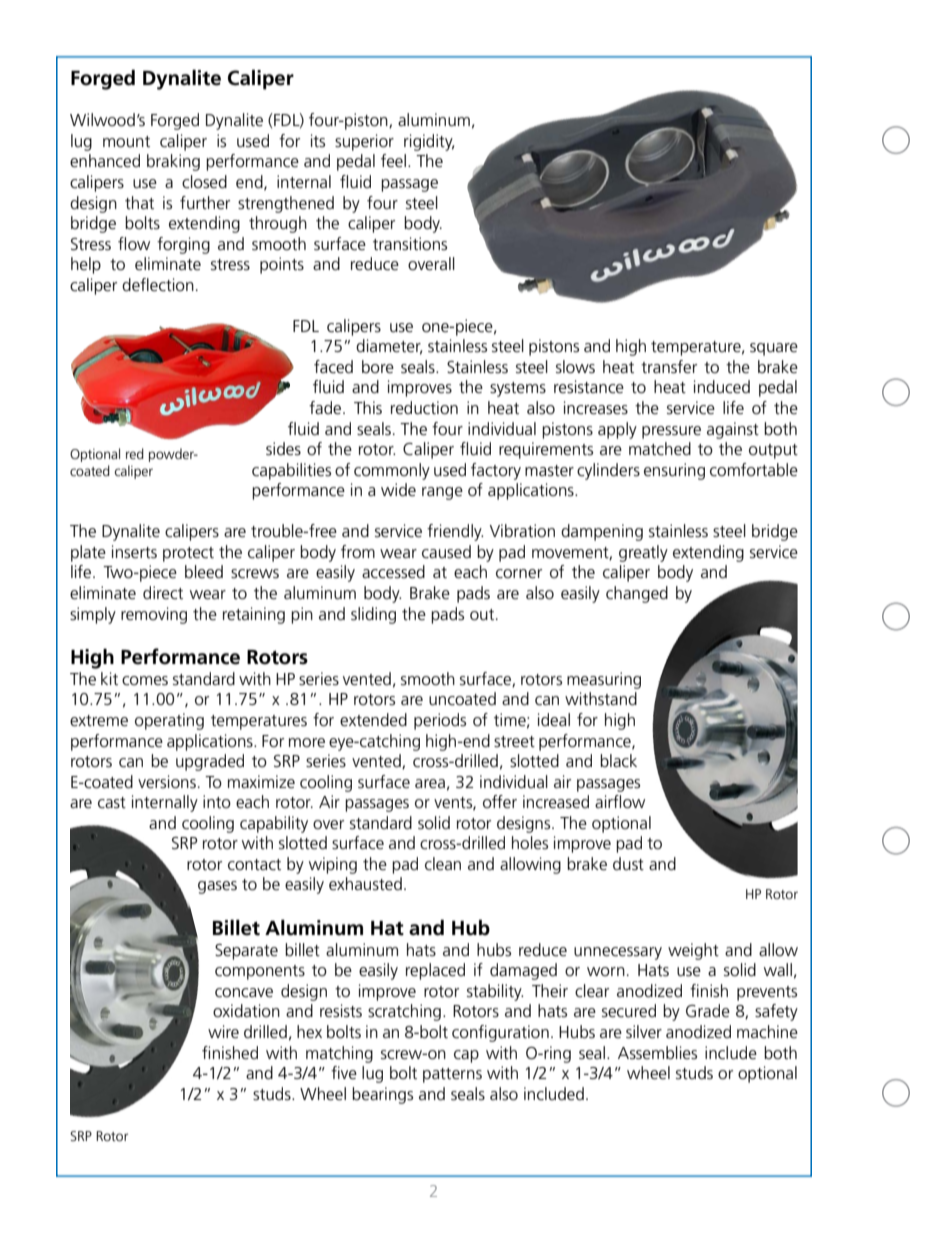 The width and height of the image is (952, 1233). What do you see at coordinates (173, 162) in the image?
I see `braking` at bounding box center [173, 162].
